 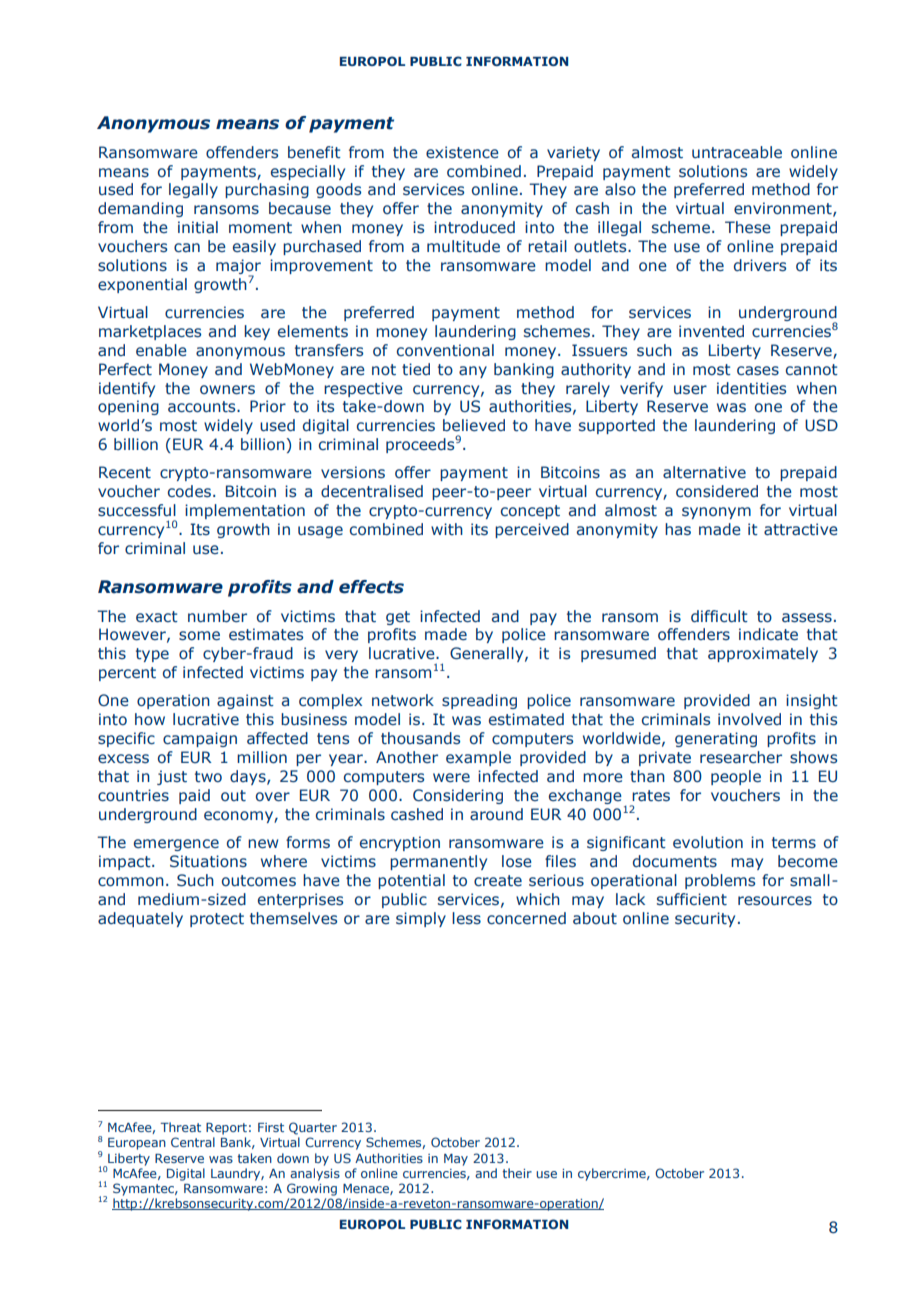 I want to click on some, so click(x=199, y=636).
